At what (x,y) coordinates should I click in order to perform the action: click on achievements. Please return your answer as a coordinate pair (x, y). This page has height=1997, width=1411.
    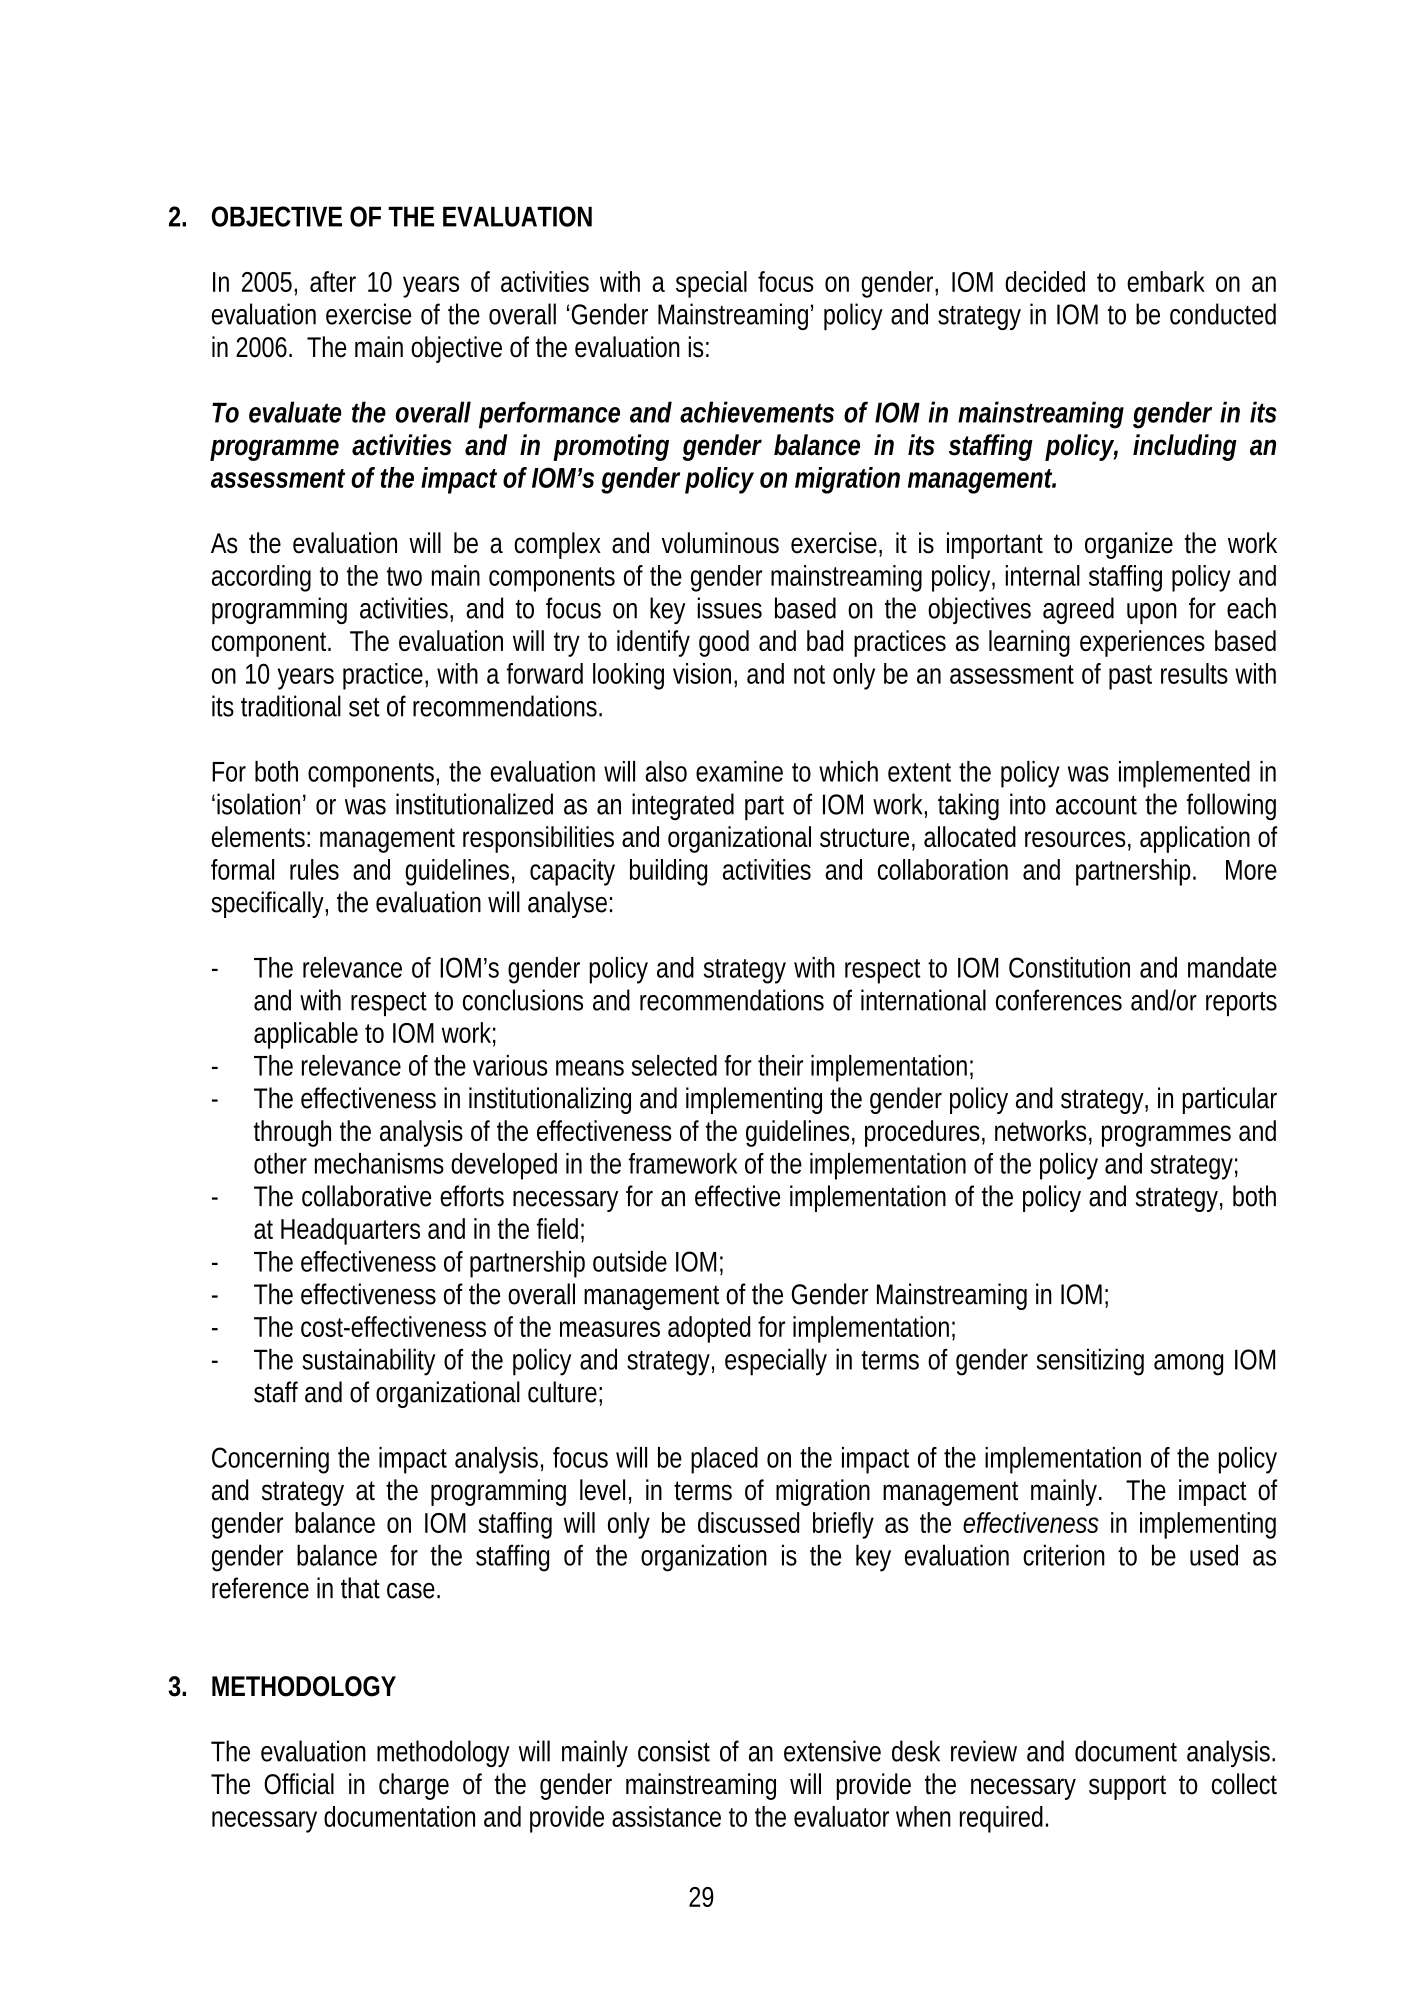
    Looking at the image, I should click on (757, 412).
